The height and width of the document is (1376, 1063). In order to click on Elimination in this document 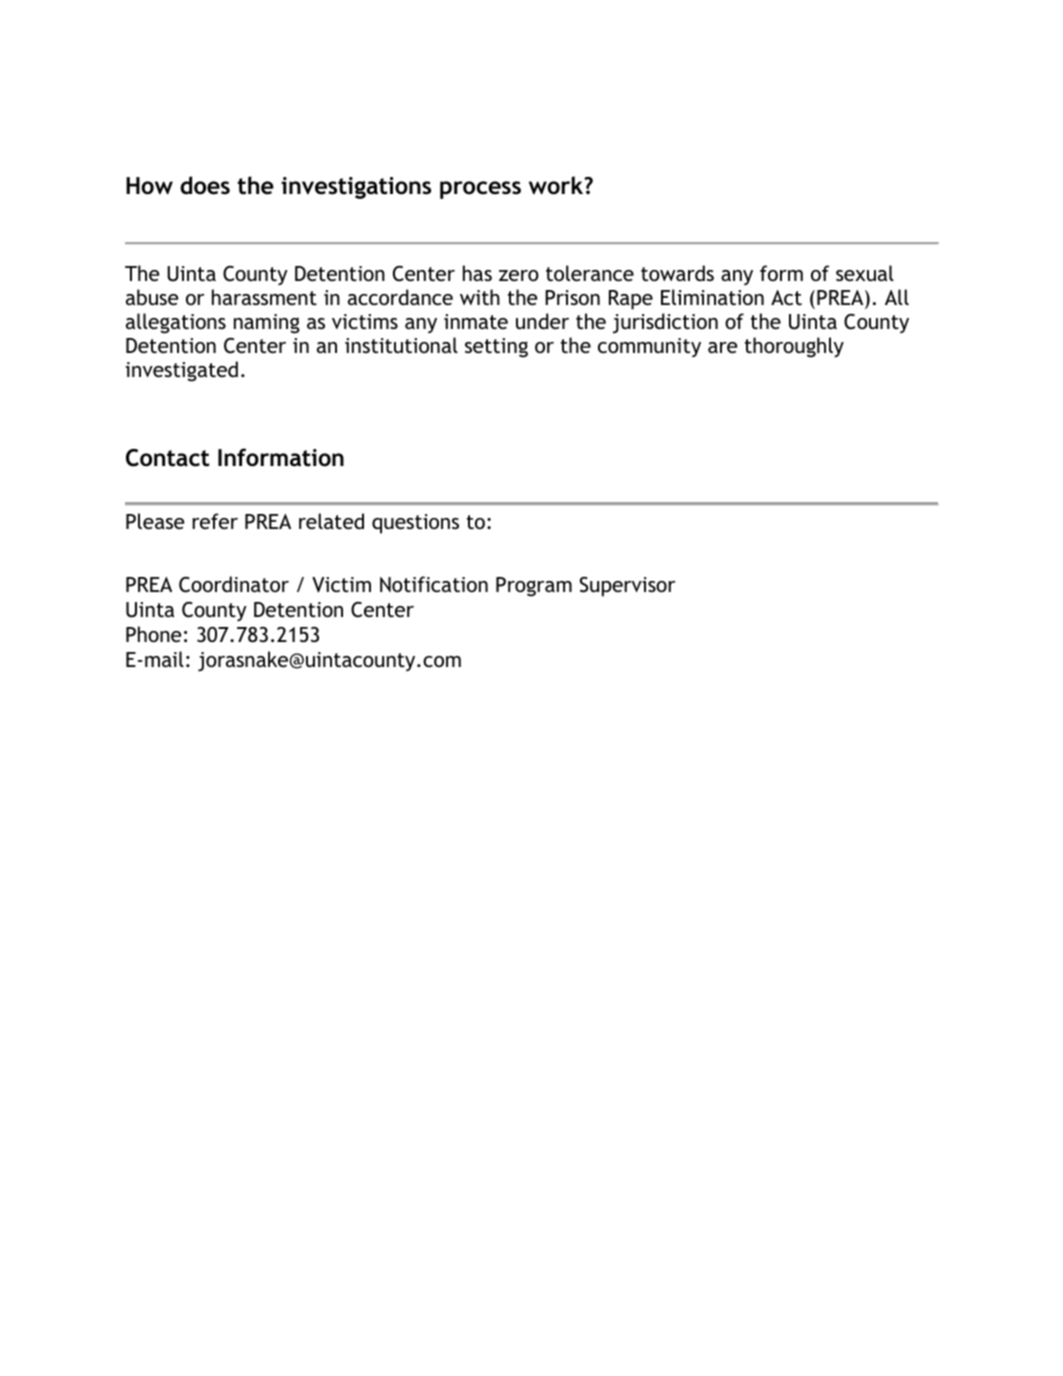, I will do `click(712, 297)`.
